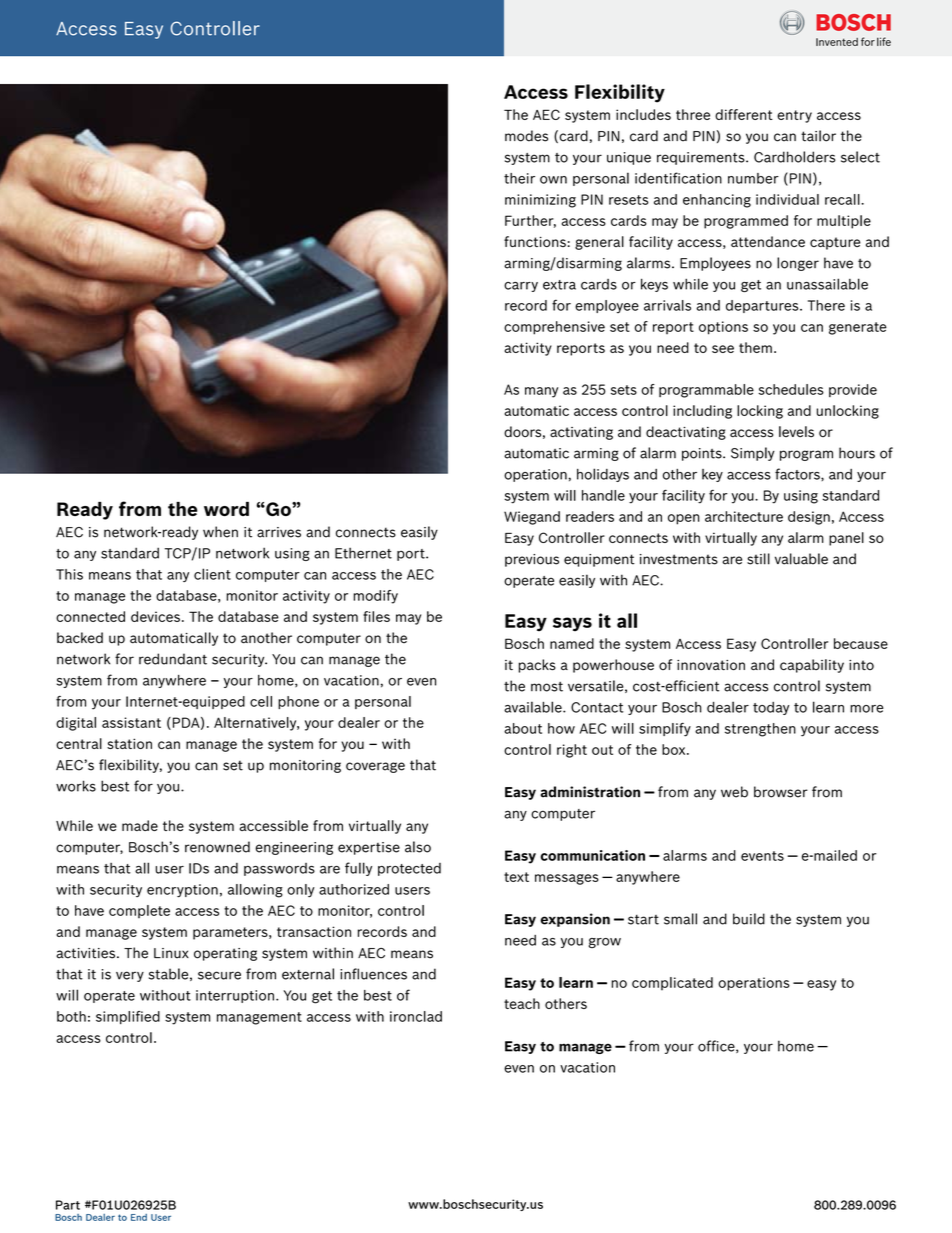  I want to click on client, so click(212, 574).
